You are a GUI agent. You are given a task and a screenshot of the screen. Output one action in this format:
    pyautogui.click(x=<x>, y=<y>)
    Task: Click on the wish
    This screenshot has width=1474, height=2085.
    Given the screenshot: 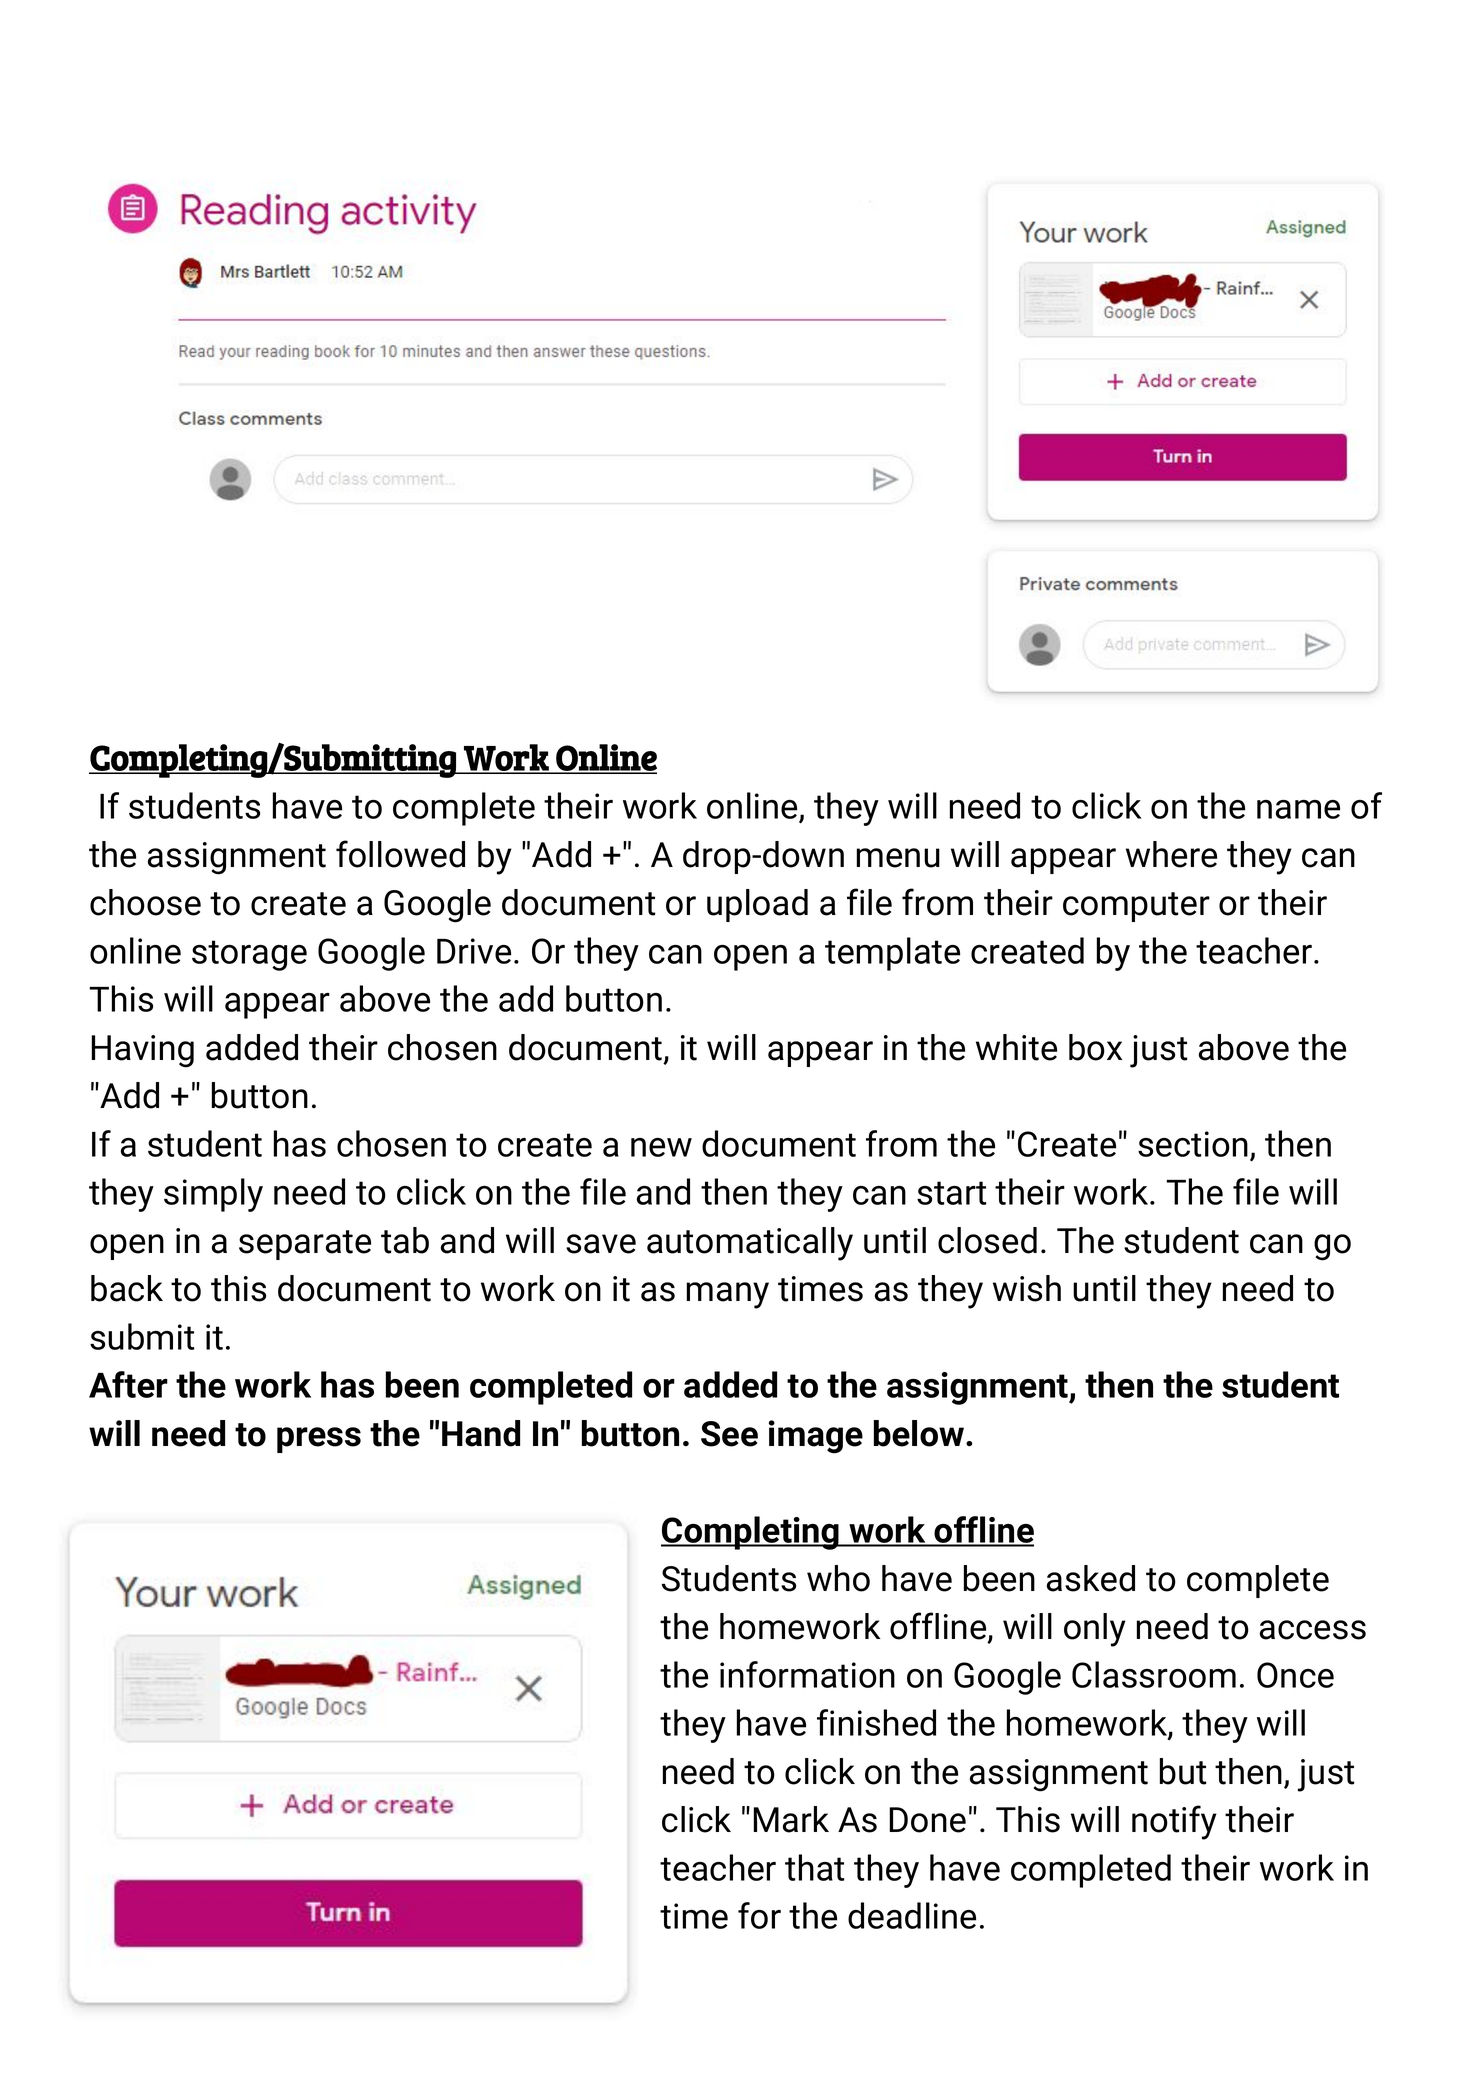 What is the action you would take?
    pyautogui.click(x=1027, y=1288)
